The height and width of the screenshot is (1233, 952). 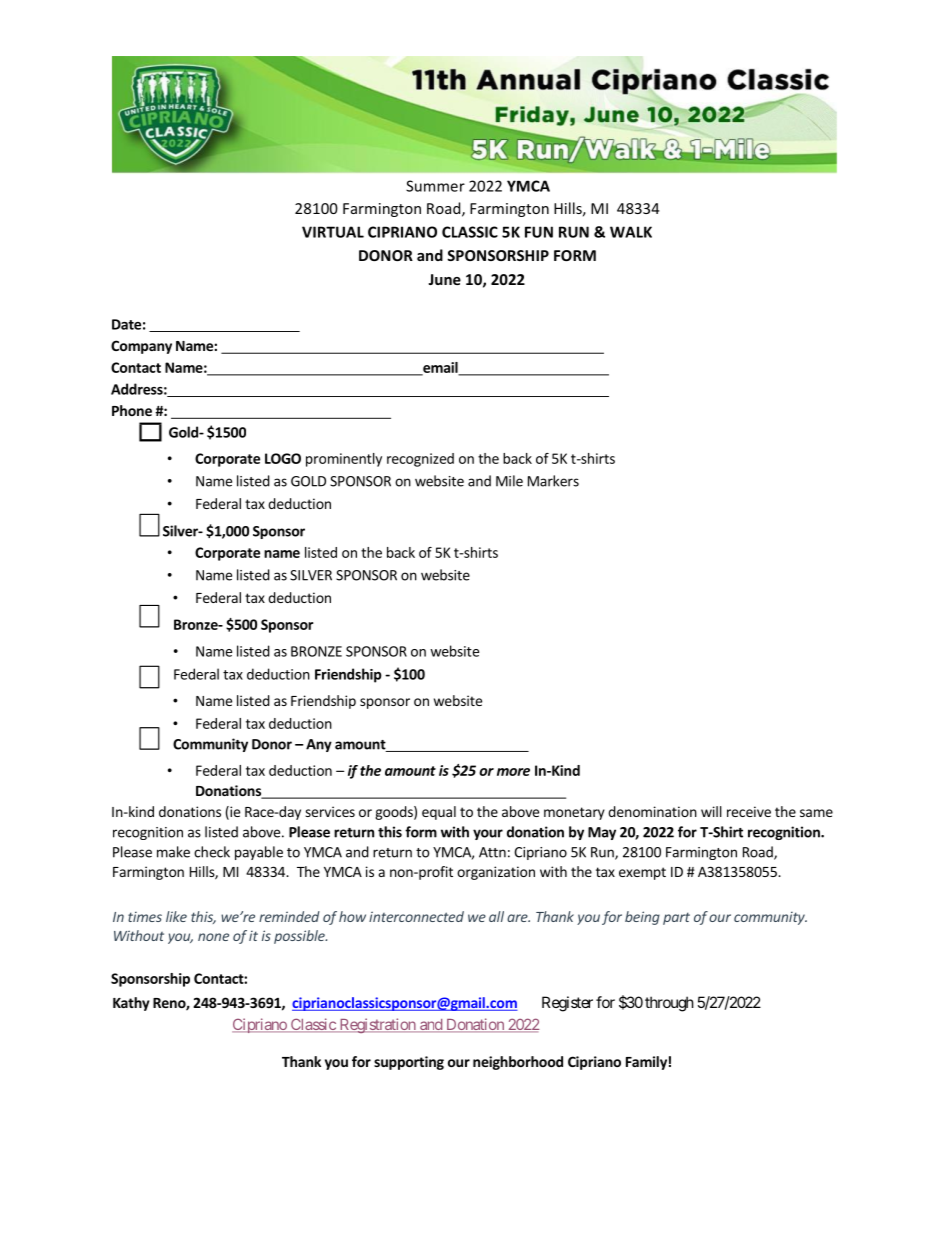 What do you see at coordinates (435, 186) in the screenshot?
I see `Summer` at bounding box center [435, 186].
